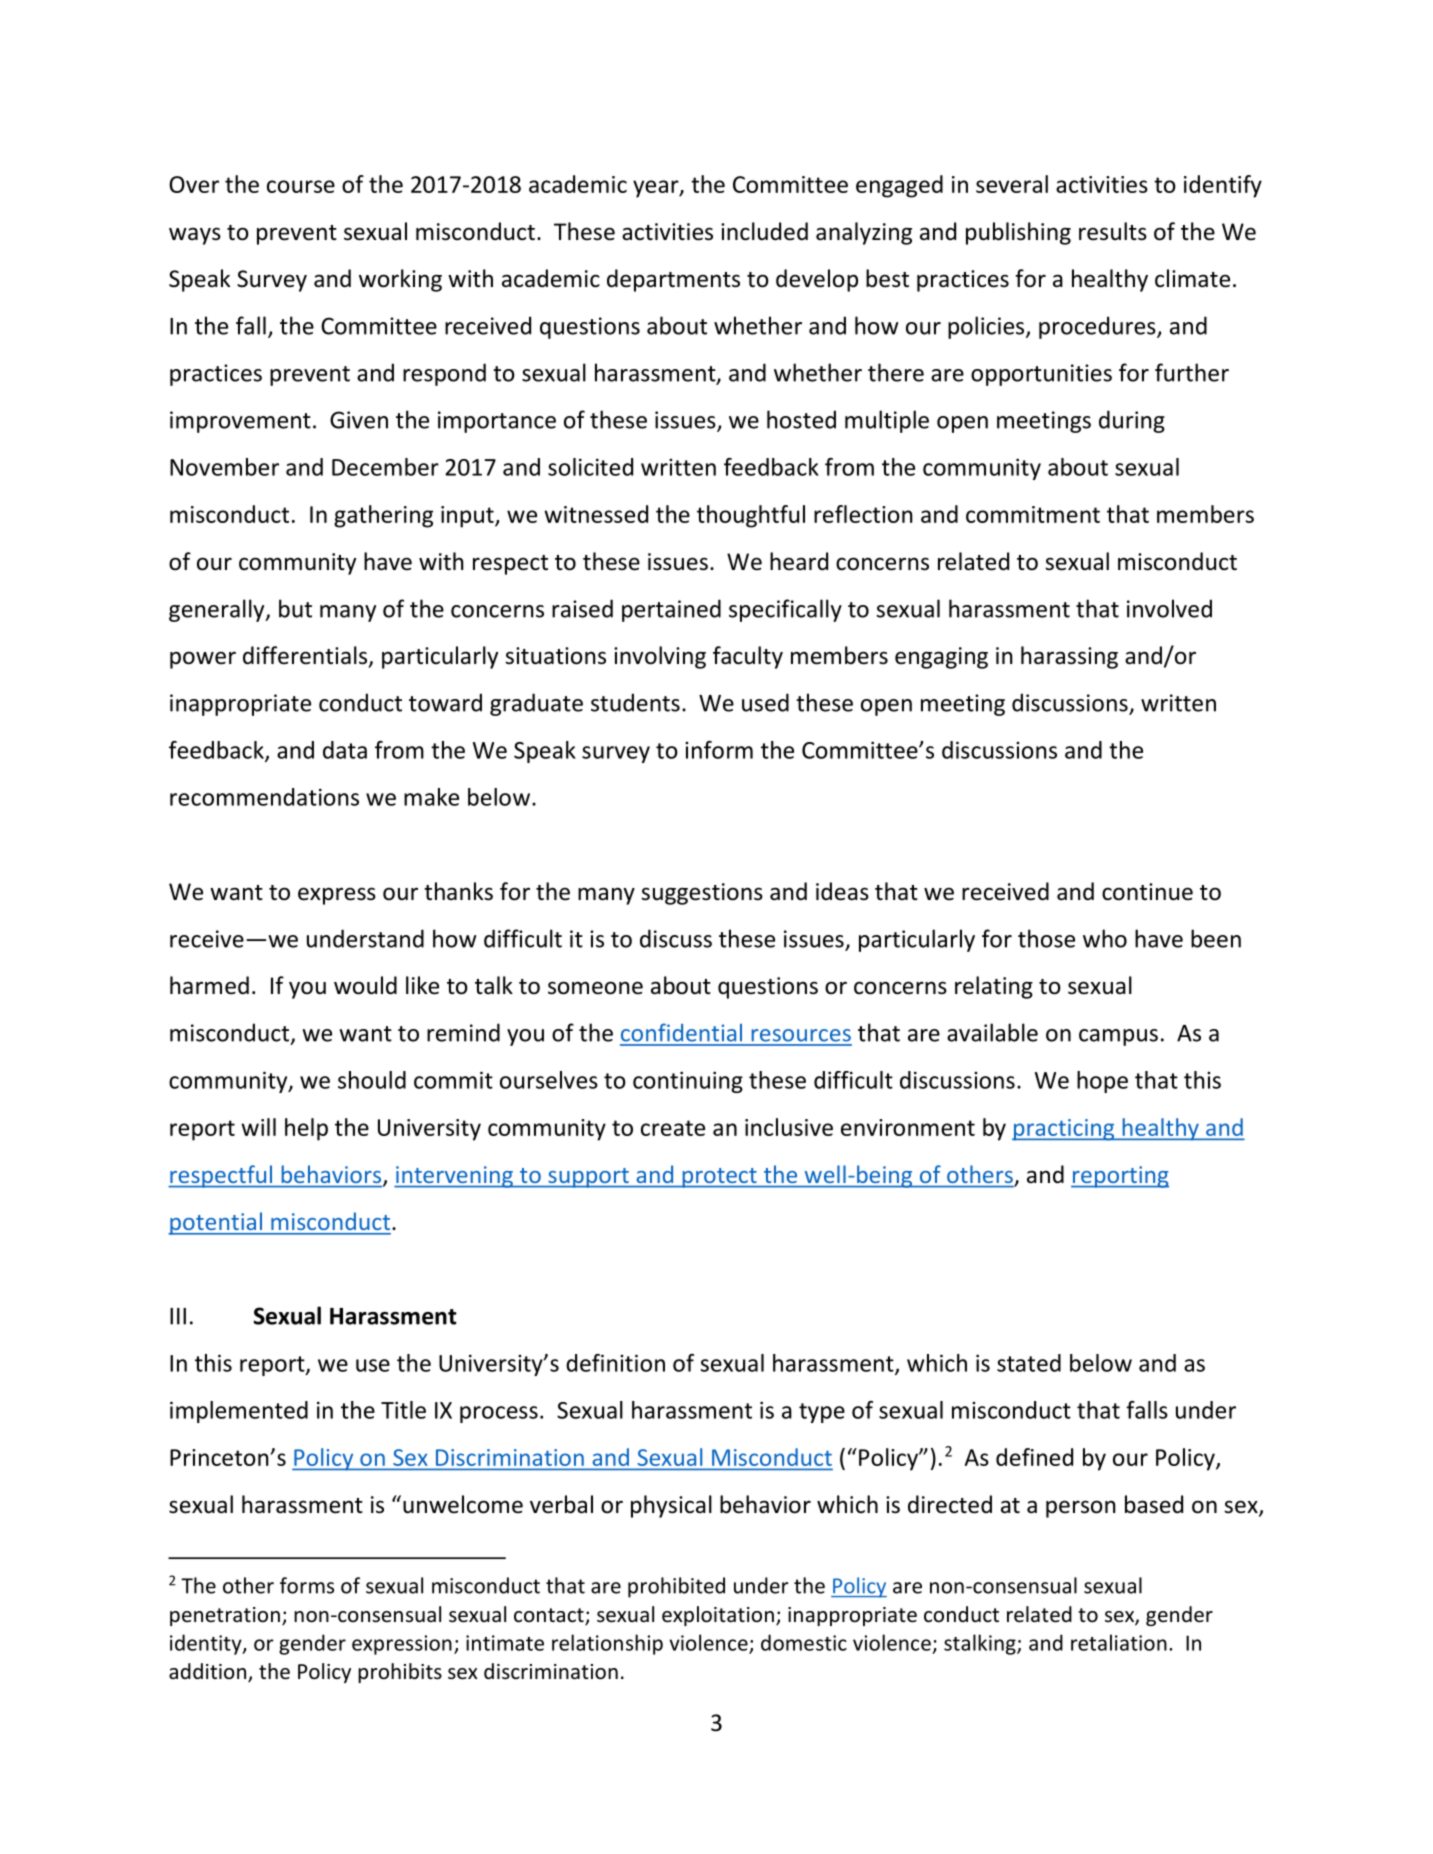  Describe the element at coordinates (718, 1616) in the screenshot. I see `exploitation` at that location.
